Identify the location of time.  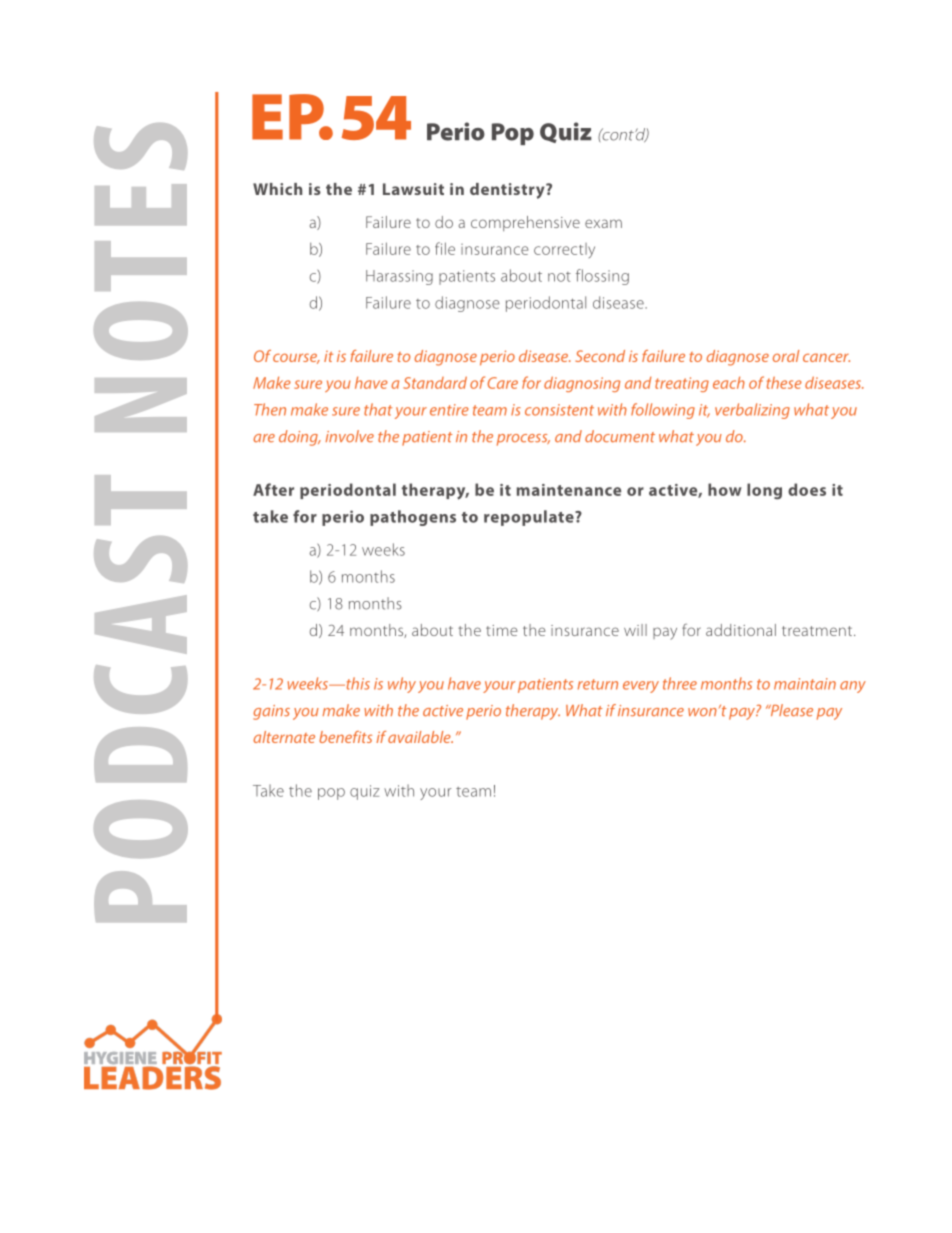
(501, 630).
